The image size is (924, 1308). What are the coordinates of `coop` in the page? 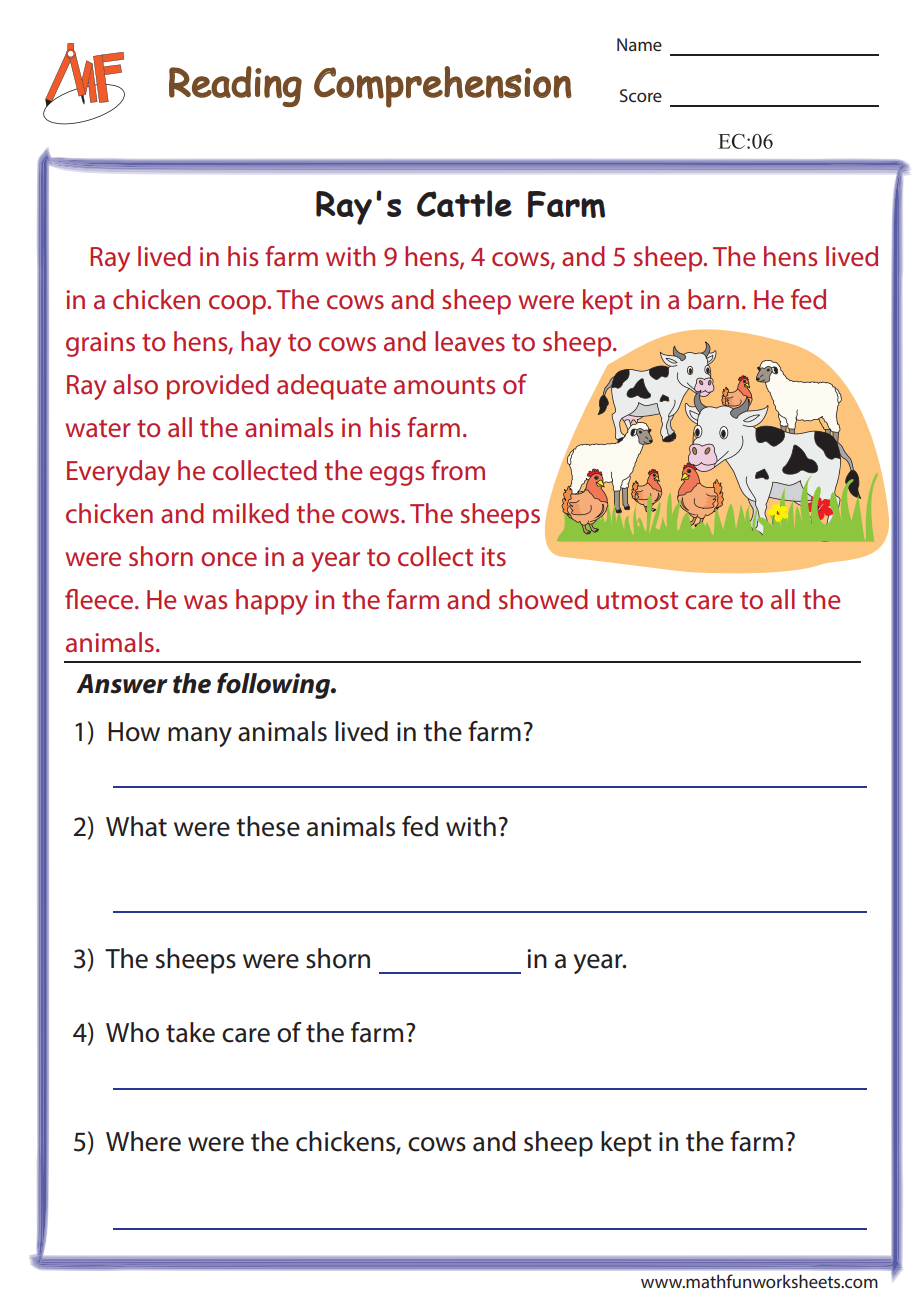 It's located at (238, 305).
